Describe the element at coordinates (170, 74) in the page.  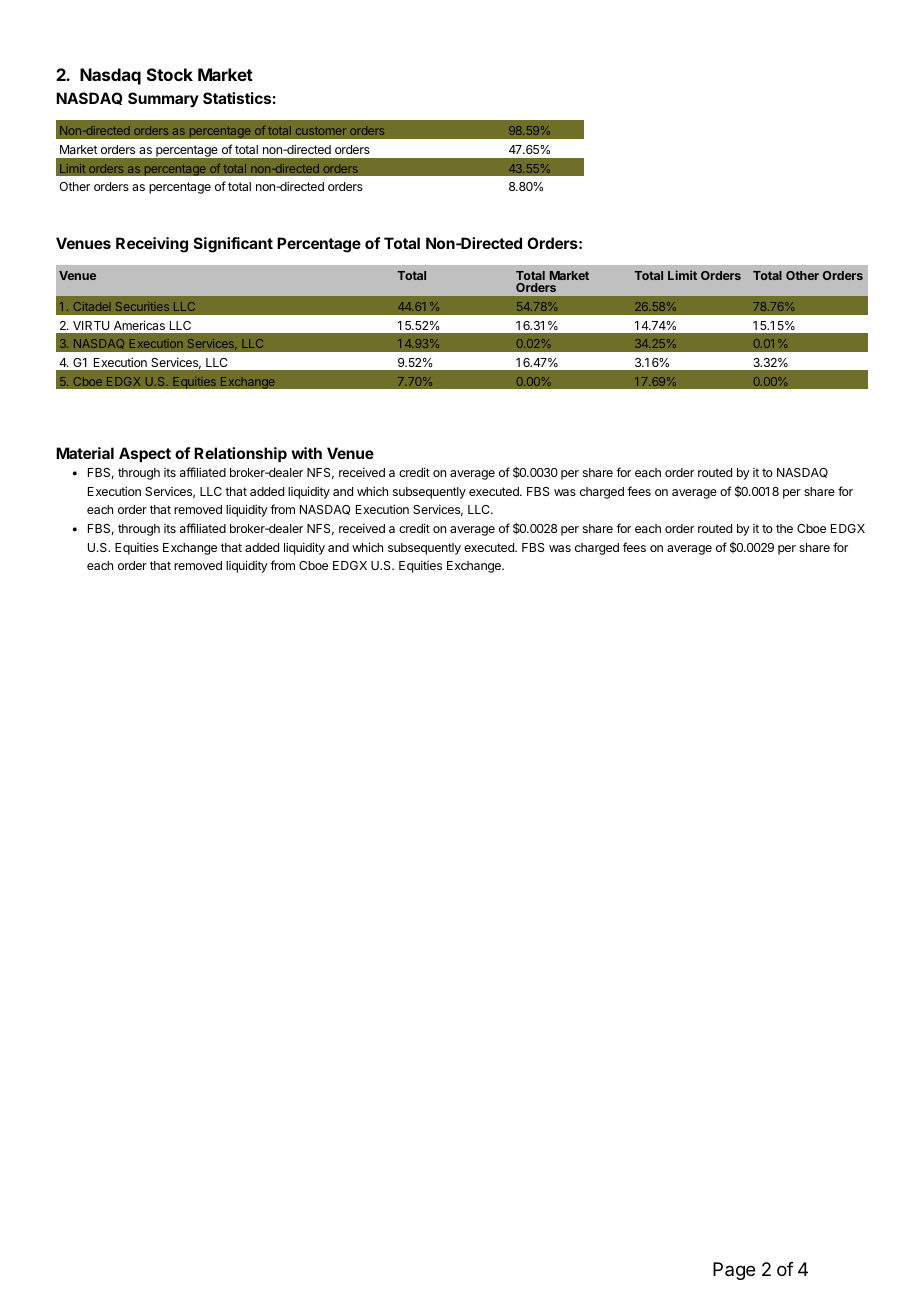
I see `Stock` at that location.
